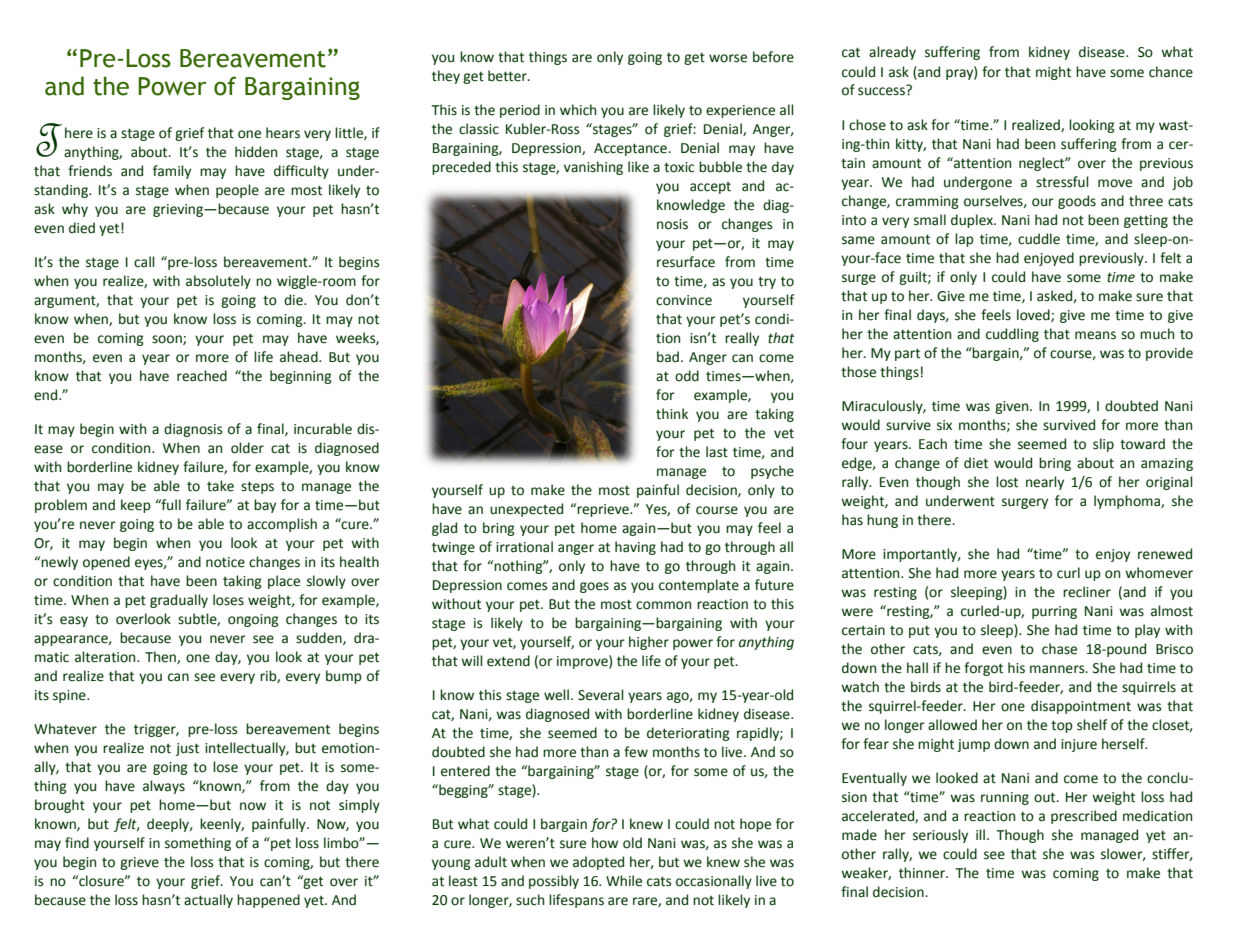 The image size is (1233, 952). What do you see at coordinates (668, 357) in the image?
I see `bad` at bounding box center [668, 357].
